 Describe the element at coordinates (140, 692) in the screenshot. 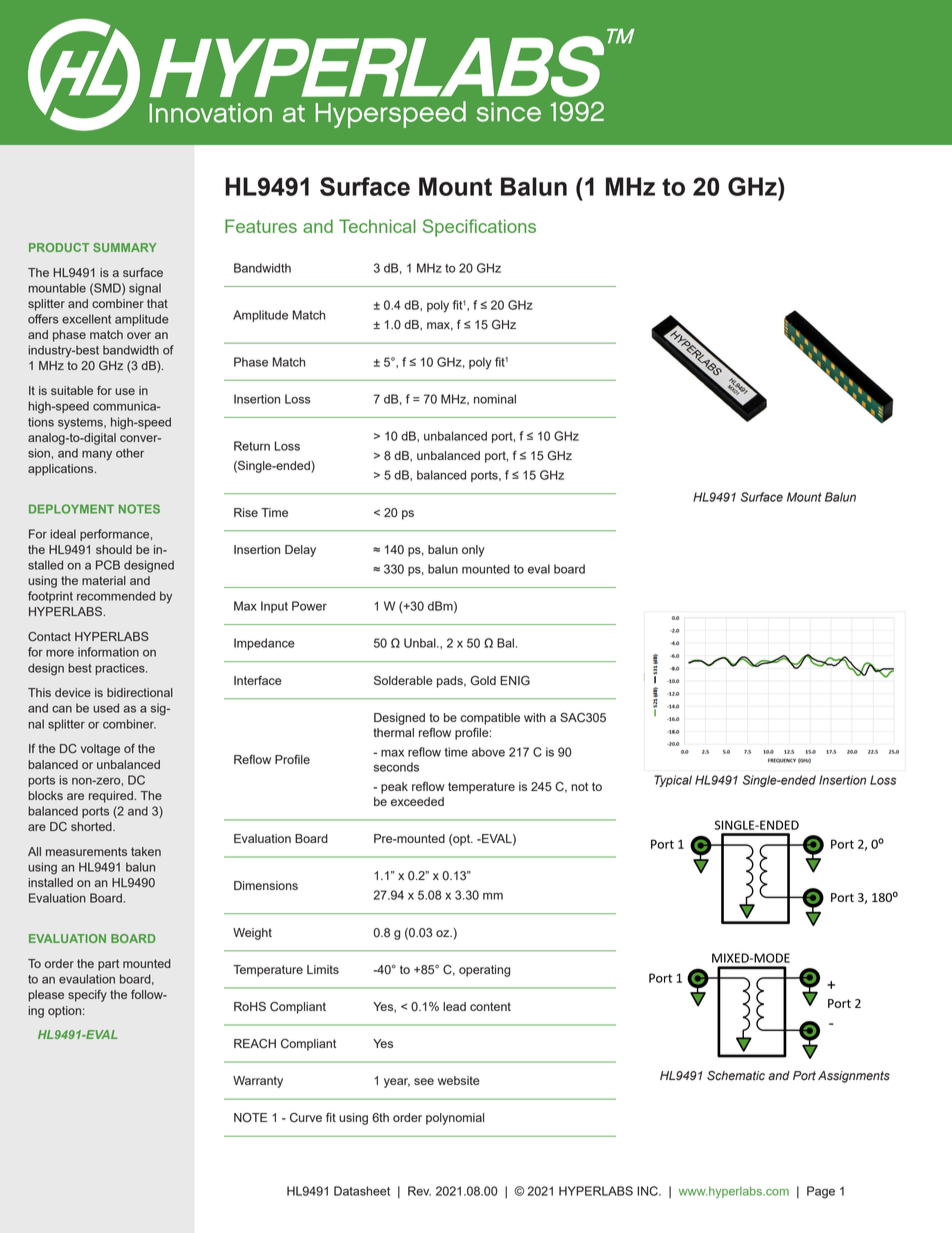

I see `bidirectional` at that location.
